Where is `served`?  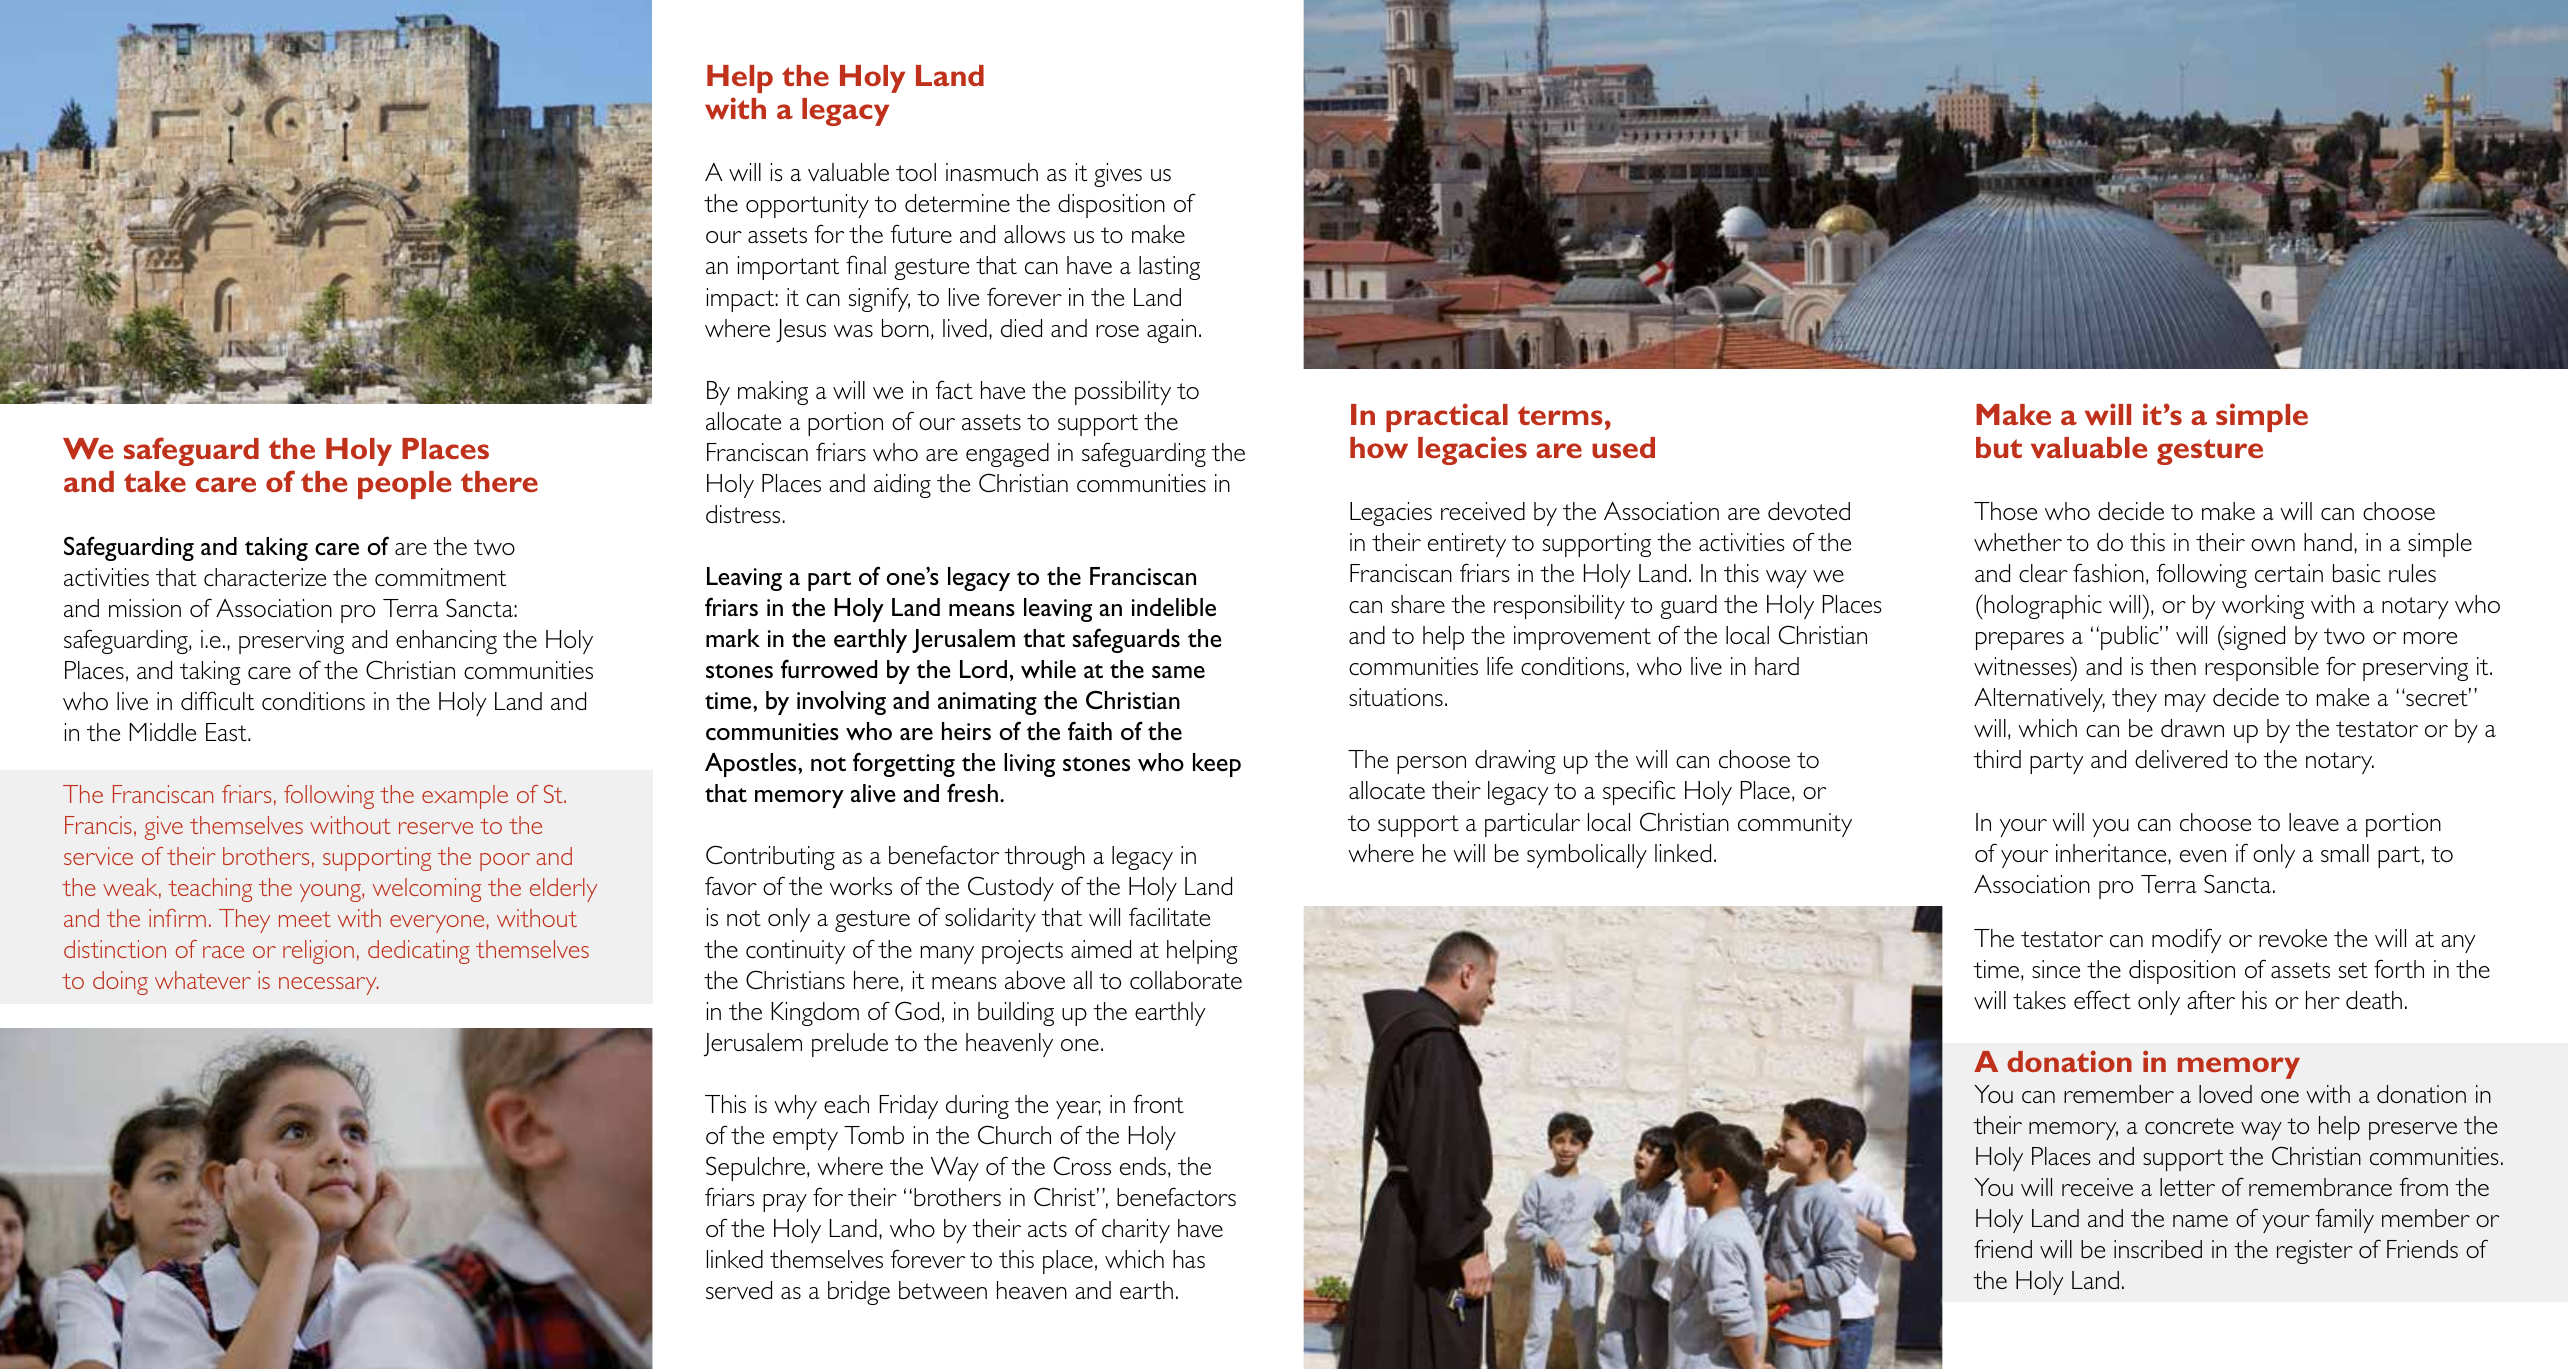 served is located at coordinates (739, 1290).
